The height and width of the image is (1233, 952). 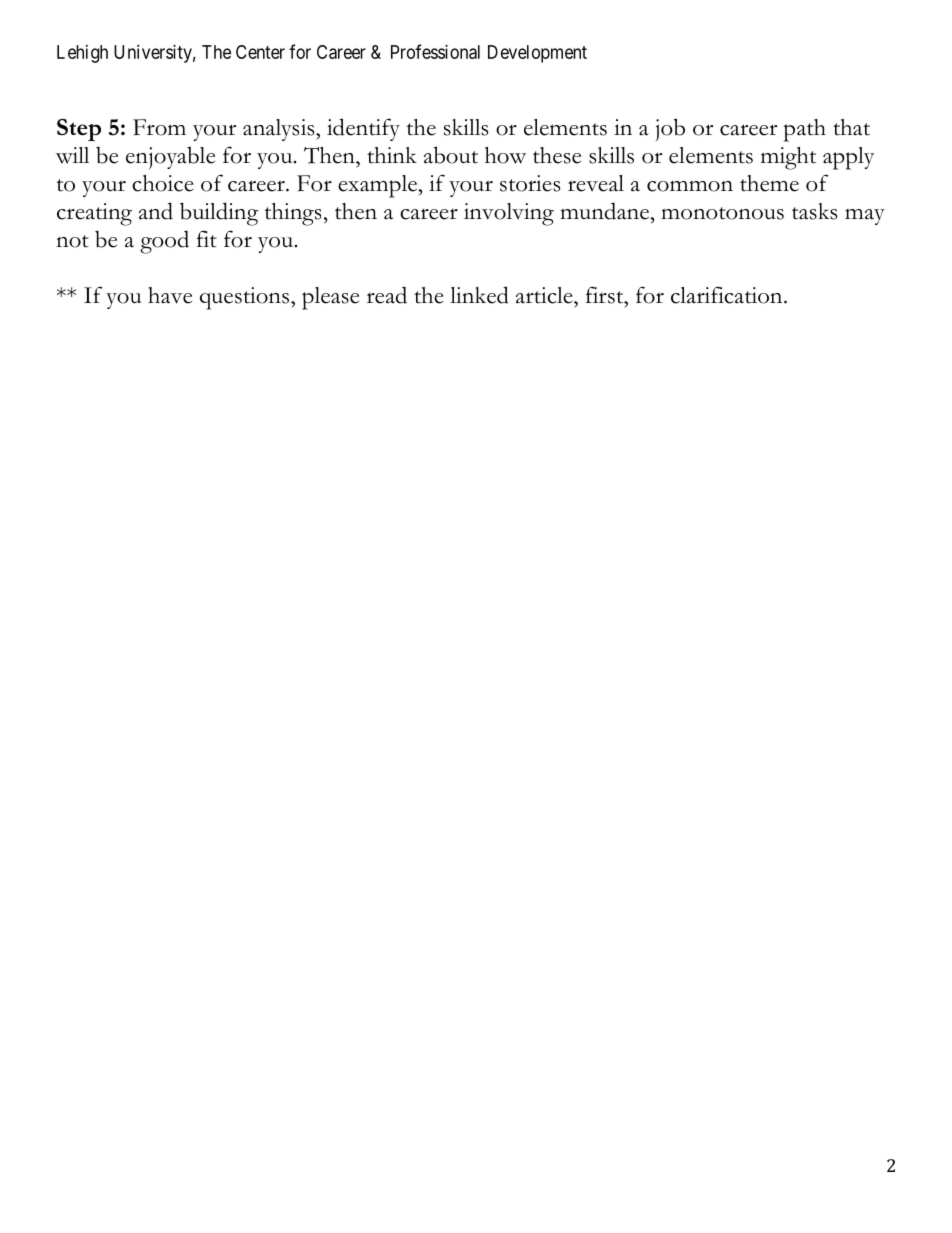 What do you see at coordinates (530, 183) in the image?
I see `stories` at bounding box center [530, 183].
